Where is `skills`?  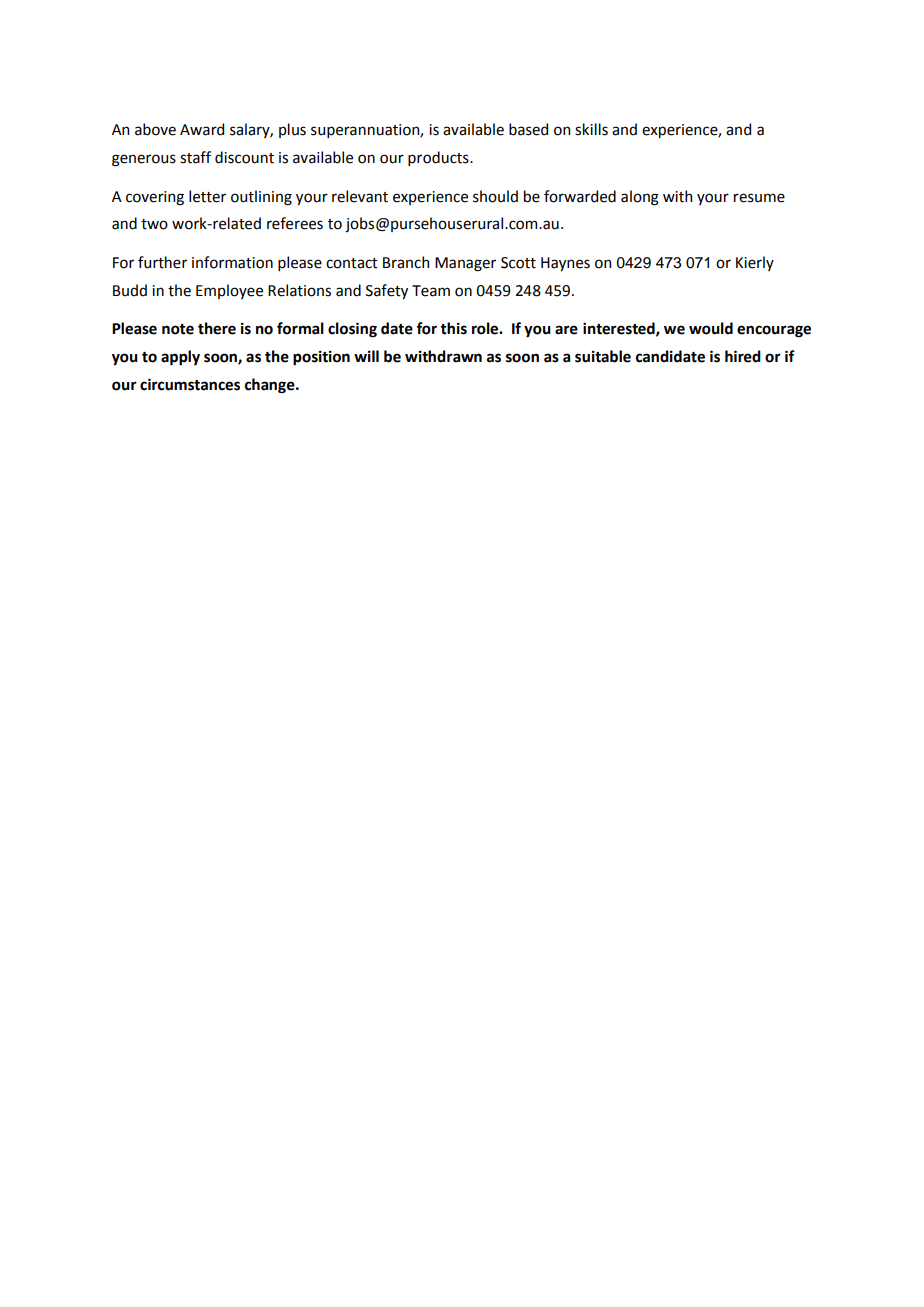
skills is located at coordinates (591, 129).
